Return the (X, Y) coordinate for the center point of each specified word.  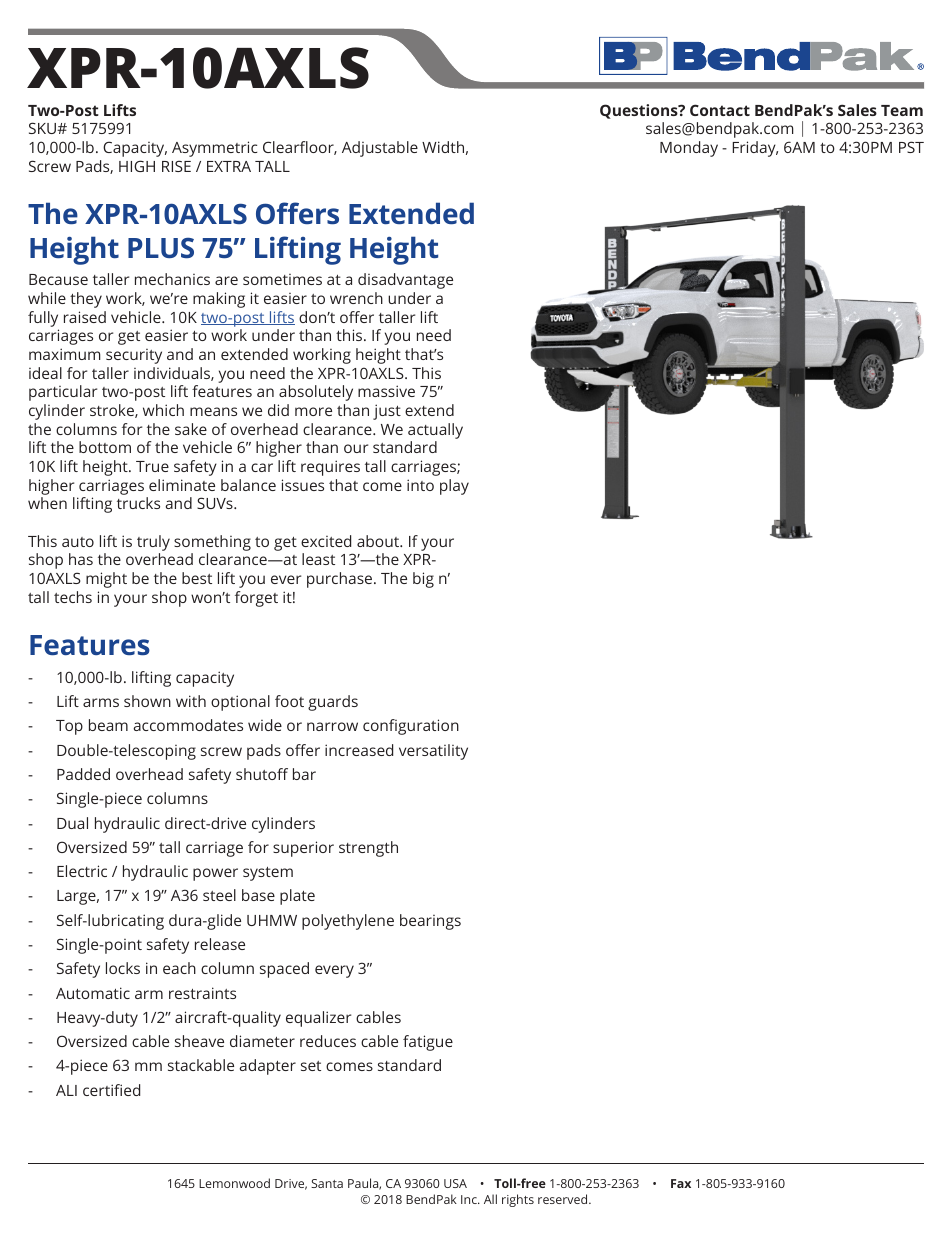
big (423, 580)
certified (111, 1090)
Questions (640, 111)
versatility (433, 752)
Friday (755, 149)
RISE (176, 166)
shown (147, 701)
